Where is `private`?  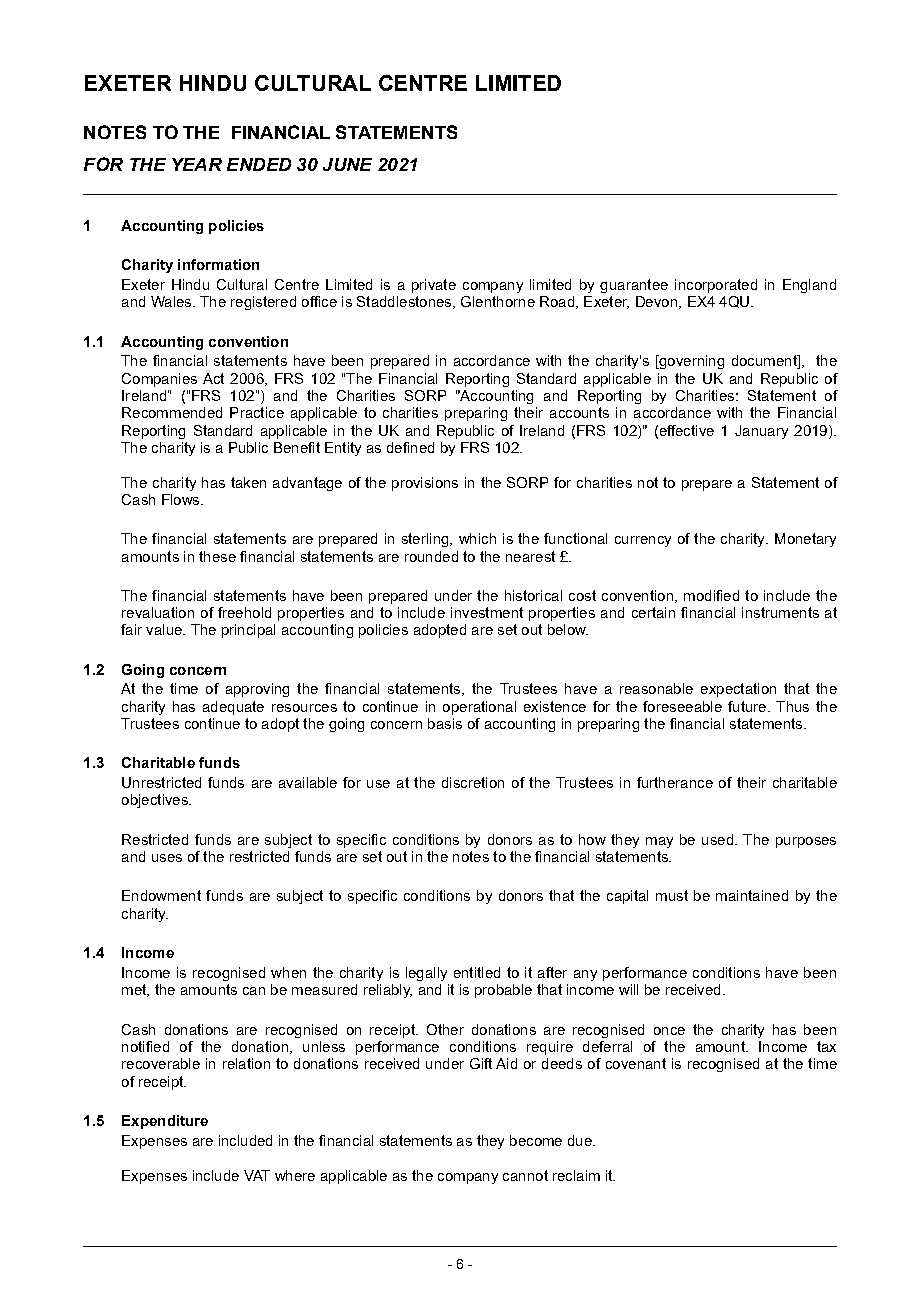
private is located at coordinates (434, 286).
